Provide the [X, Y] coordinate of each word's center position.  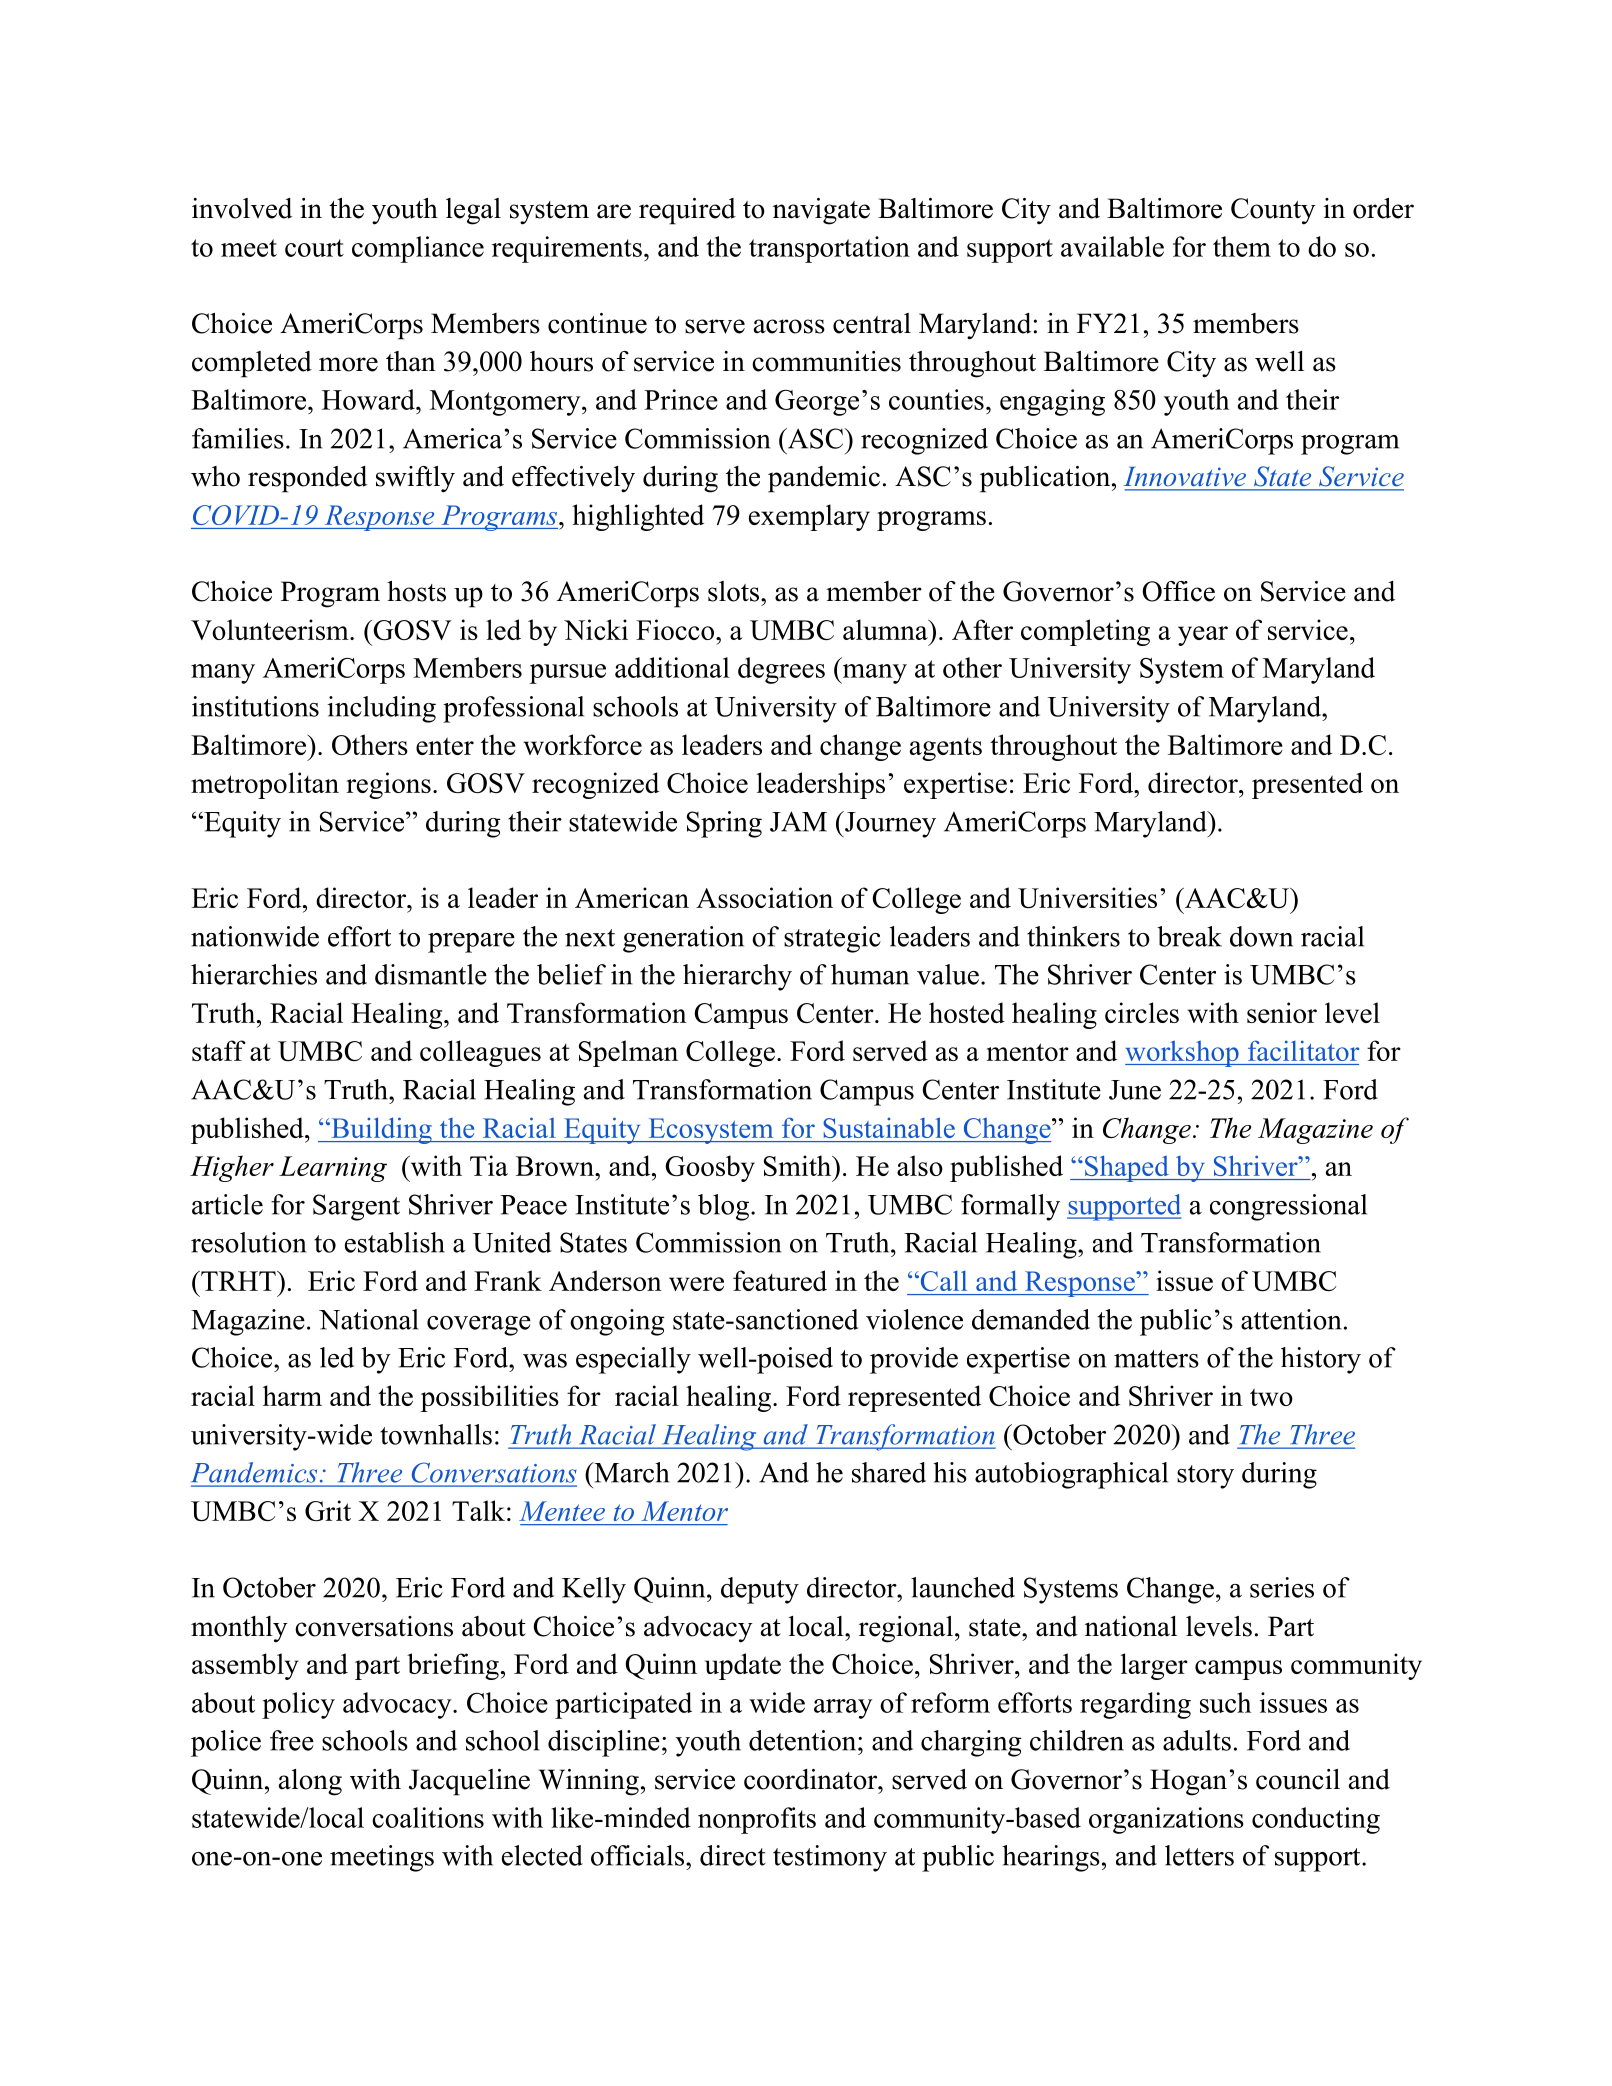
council [1298, 1779]
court [314, 248]
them [1242, 246]
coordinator [811, 1779]
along [310, 1782]
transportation [829, 249]
